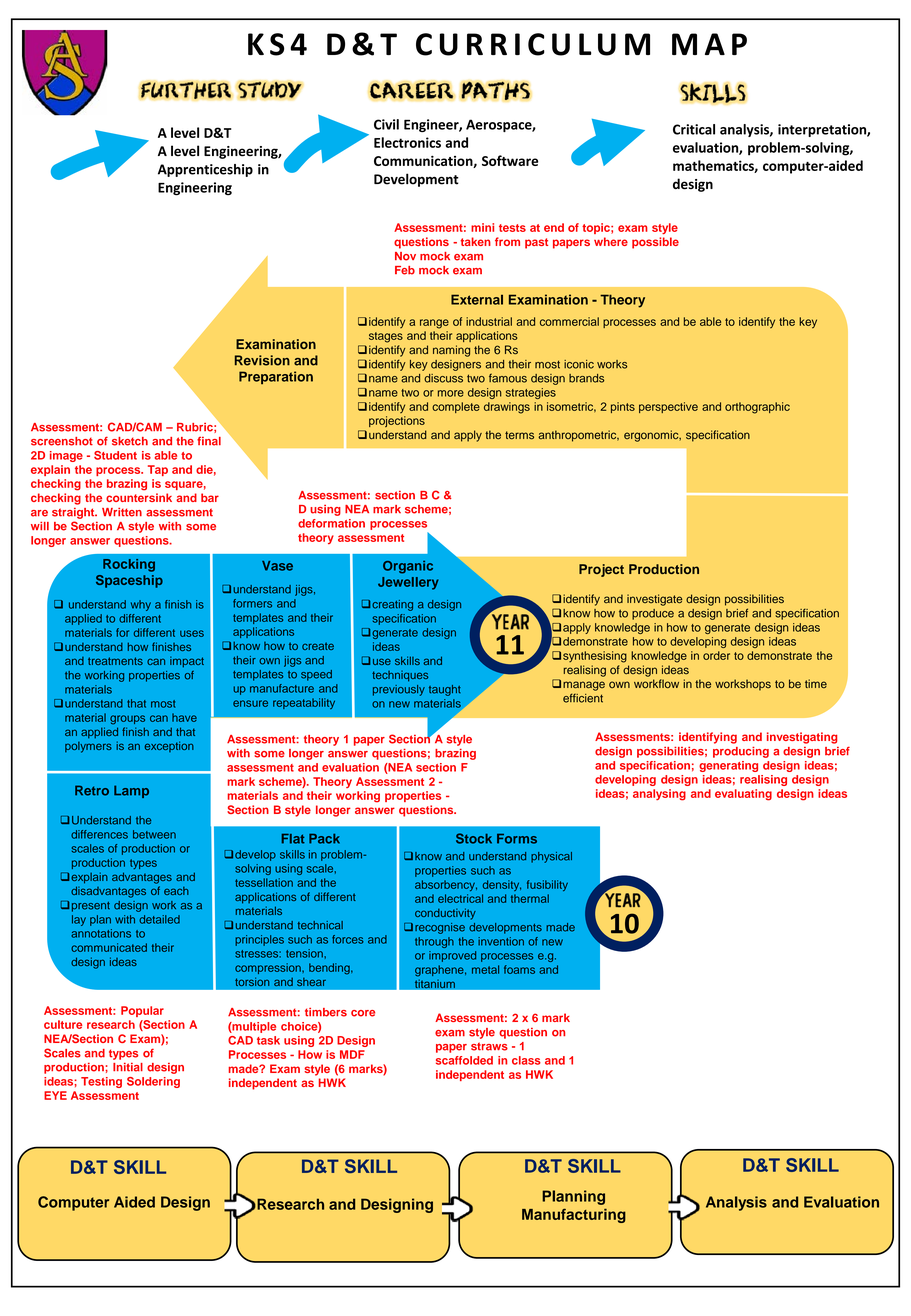  What do you see at coordinates (115, 455) in the page?
I see `Student` at bounding box center [115, 455].
